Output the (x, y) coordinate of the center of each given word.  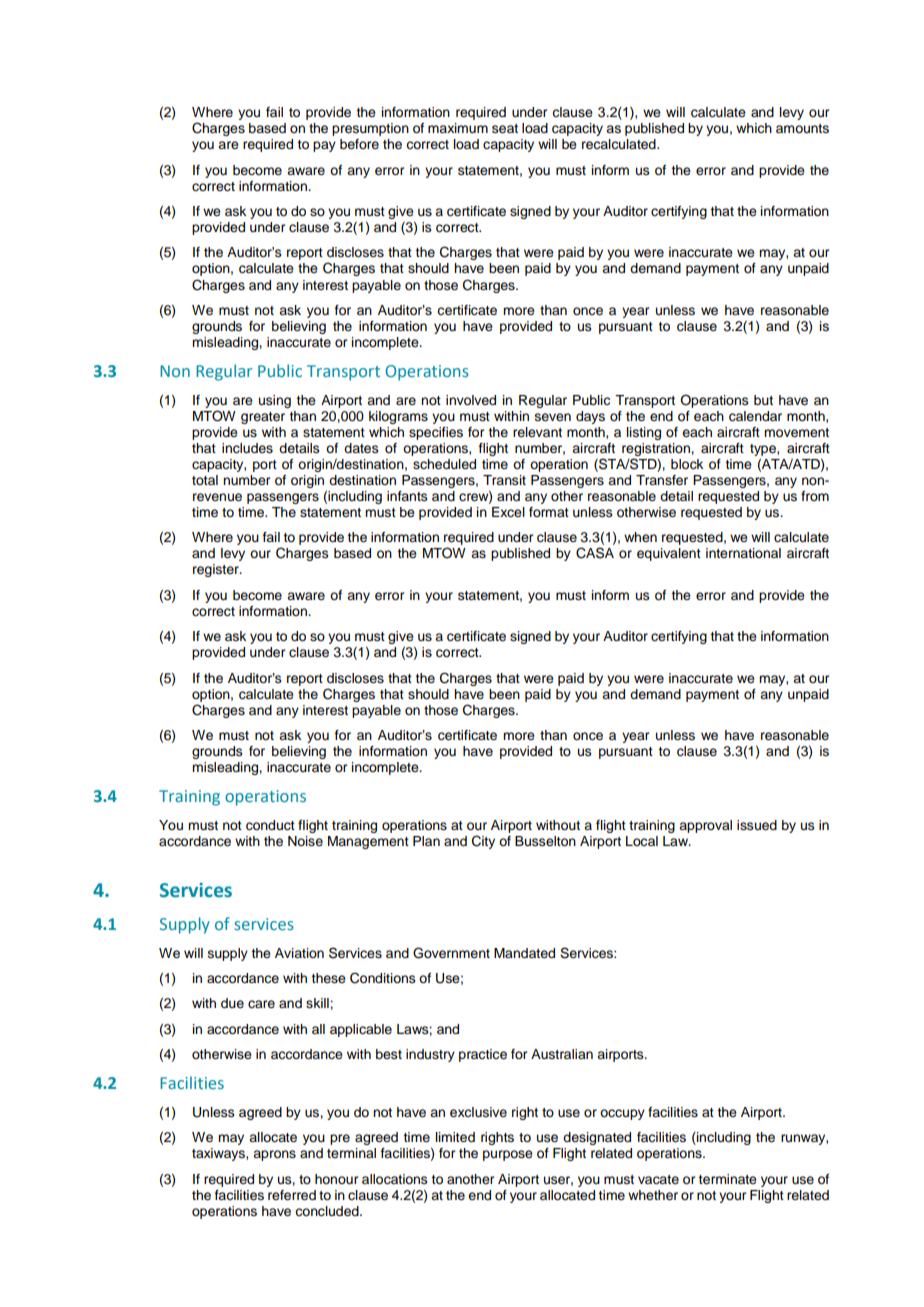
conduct (270, 825)
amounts (802, 128)
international (743, 553)
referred (292, 1195)
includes (247, 448)
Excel (508, 512)
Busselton (545, 841)
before (359, 144)
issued (757, 825)
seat (505, 129)
